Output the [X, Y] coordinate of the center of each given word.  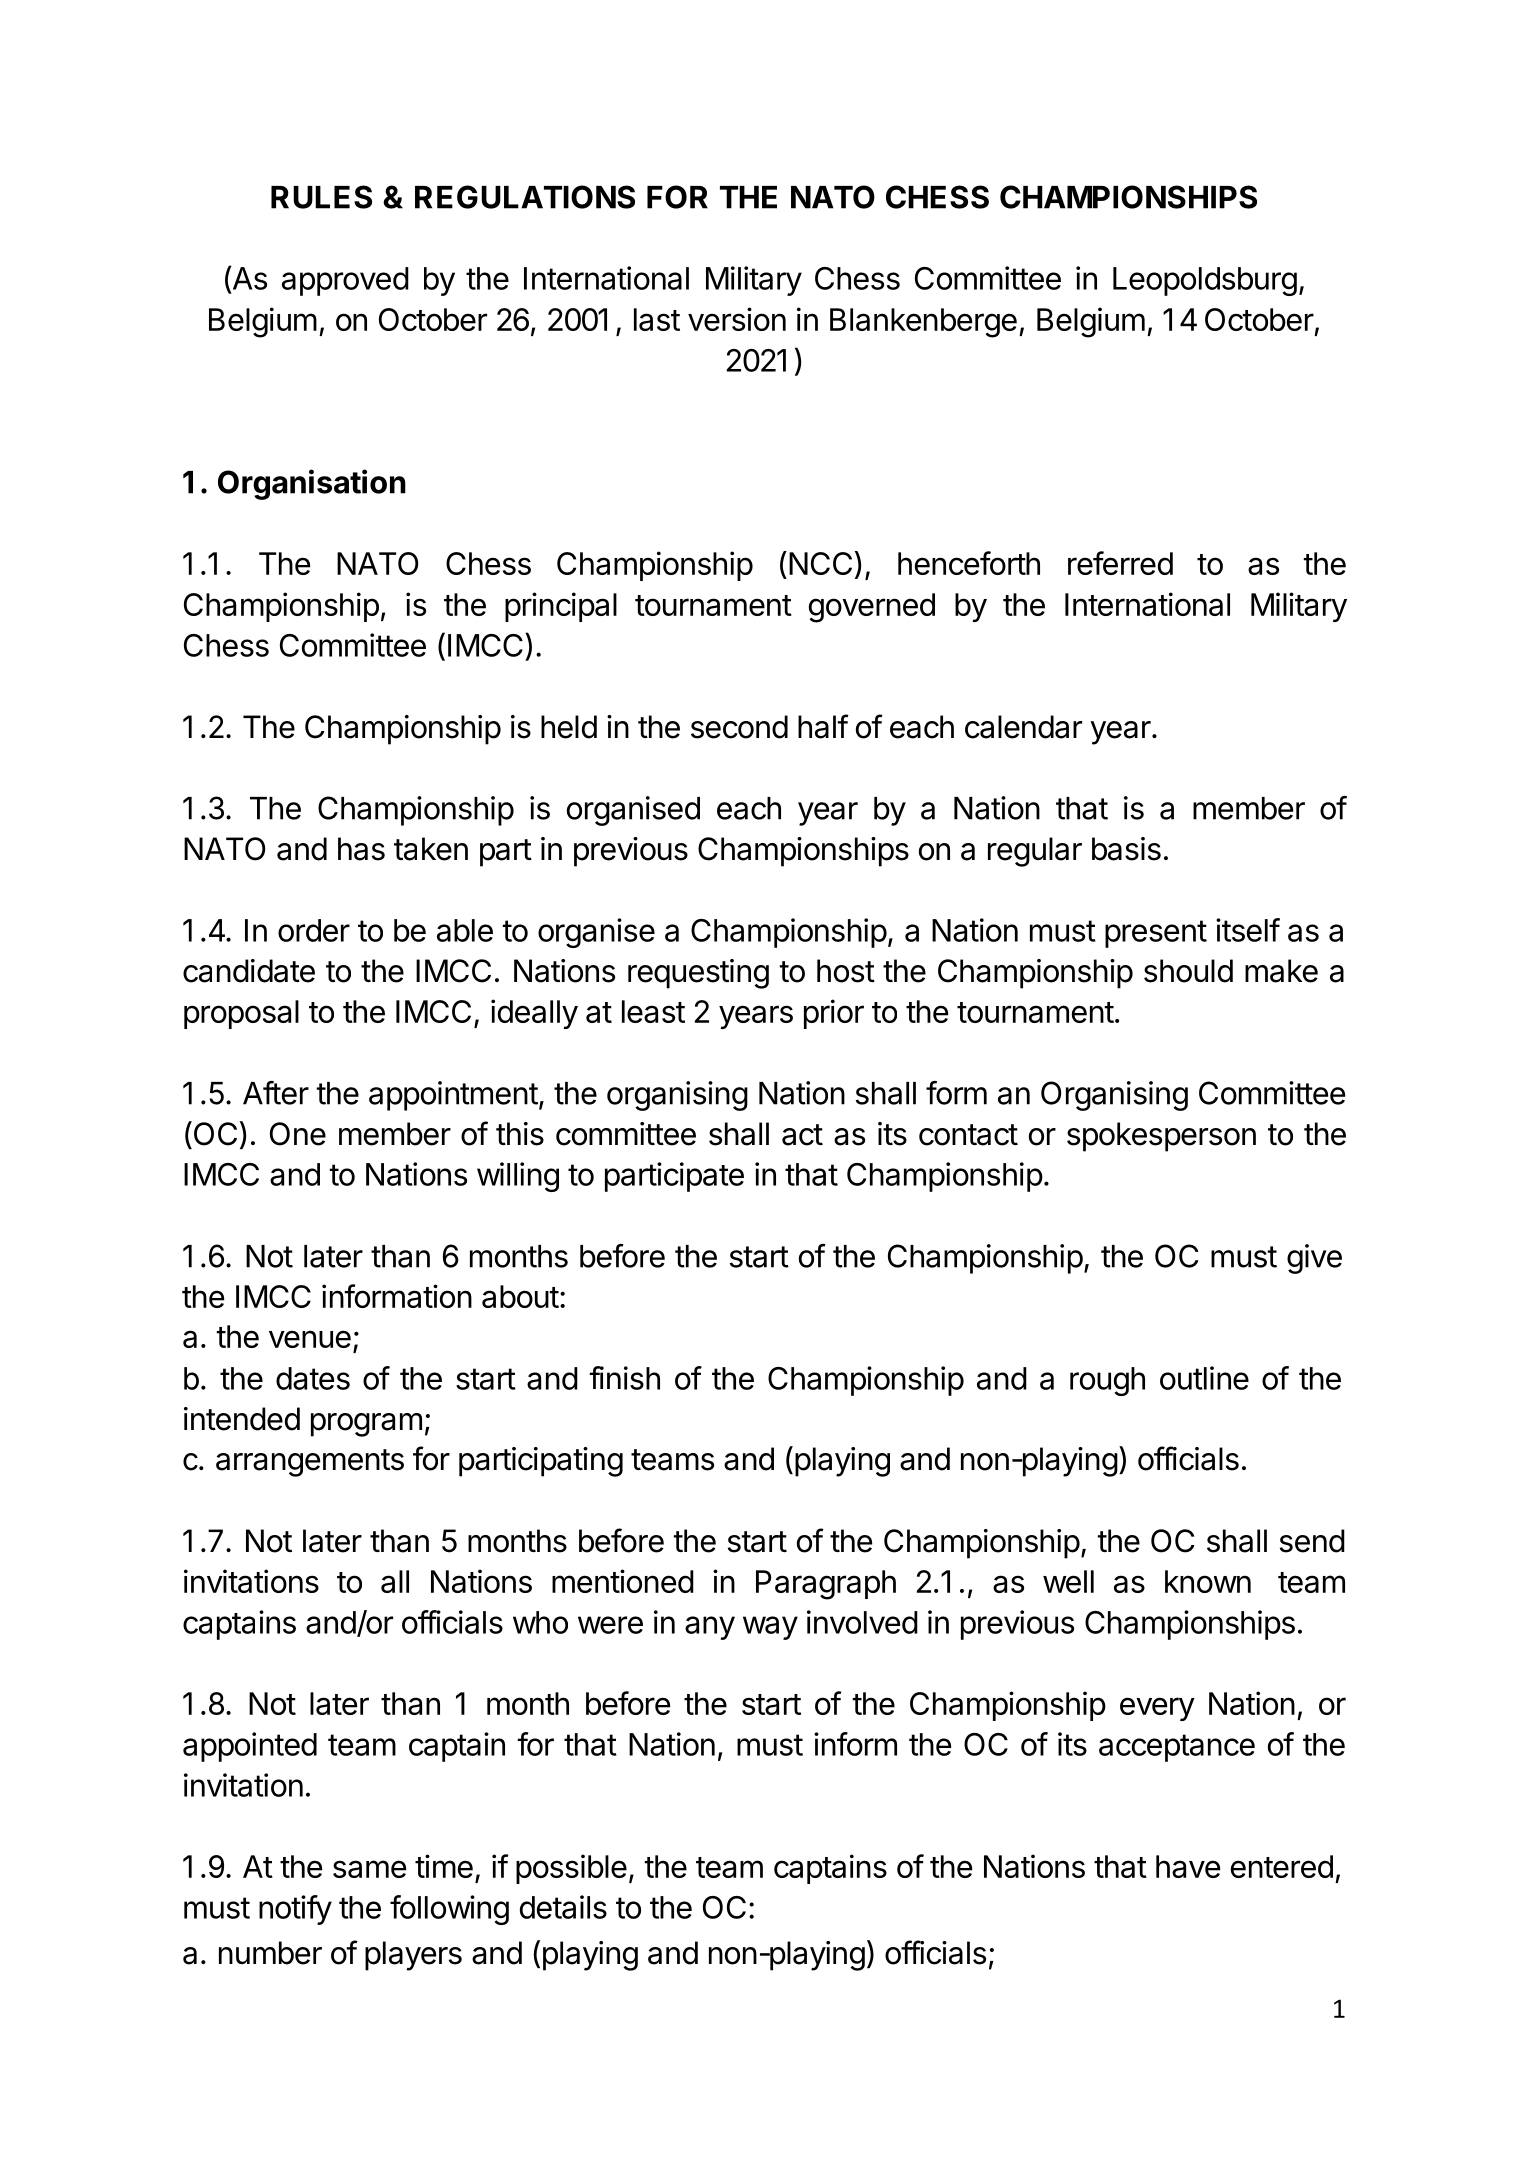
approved [345, 281]
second [739, 727]
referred [1120, 563]
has [361, 849]
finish [624, 1378]
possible [571, 1869]
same [369, 1869]
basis [1126, 849]
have [1188, 1866]
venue [310, 1339]
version [737, 319]
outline [1204, 1378]
